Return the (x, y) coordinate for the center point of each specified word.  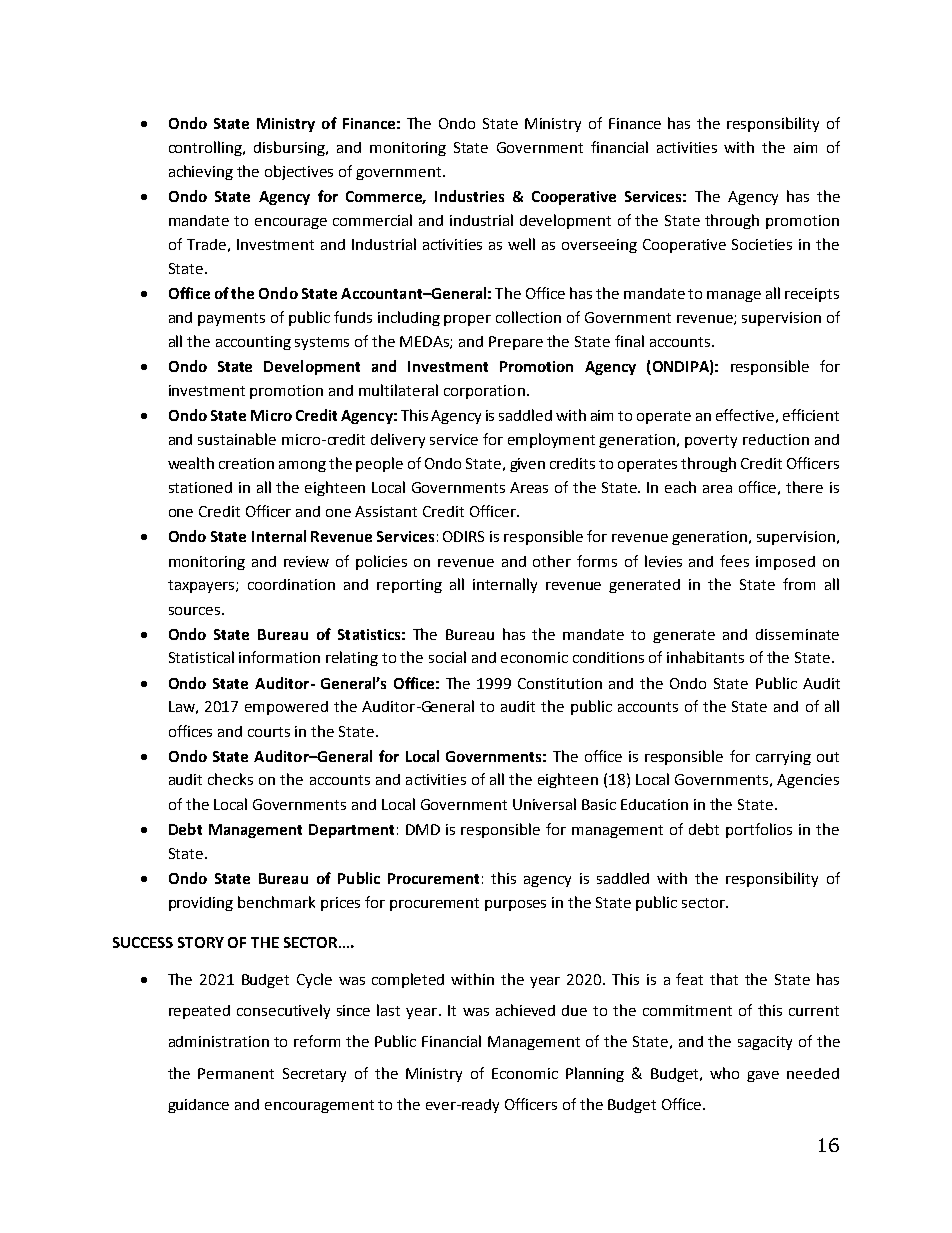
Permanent (236, 1073)
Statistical (201, 657)
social (447, 657)
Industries (469, 196)
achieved (525, 1010)
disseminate (797, 634)
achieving (201, 172)
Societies (762, 244)
